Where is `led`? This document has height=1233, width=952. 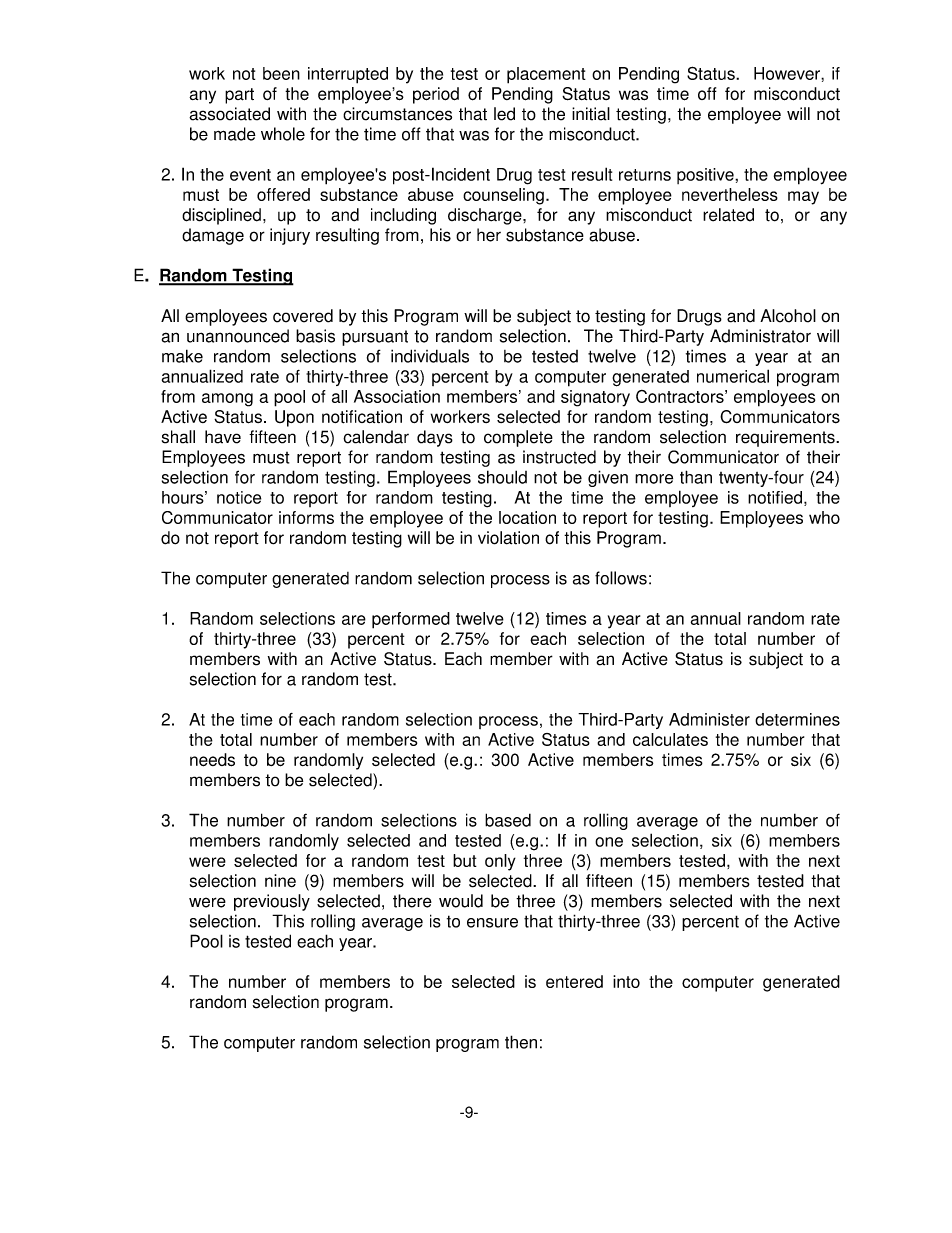
led is located at coordinates (504, 114).
